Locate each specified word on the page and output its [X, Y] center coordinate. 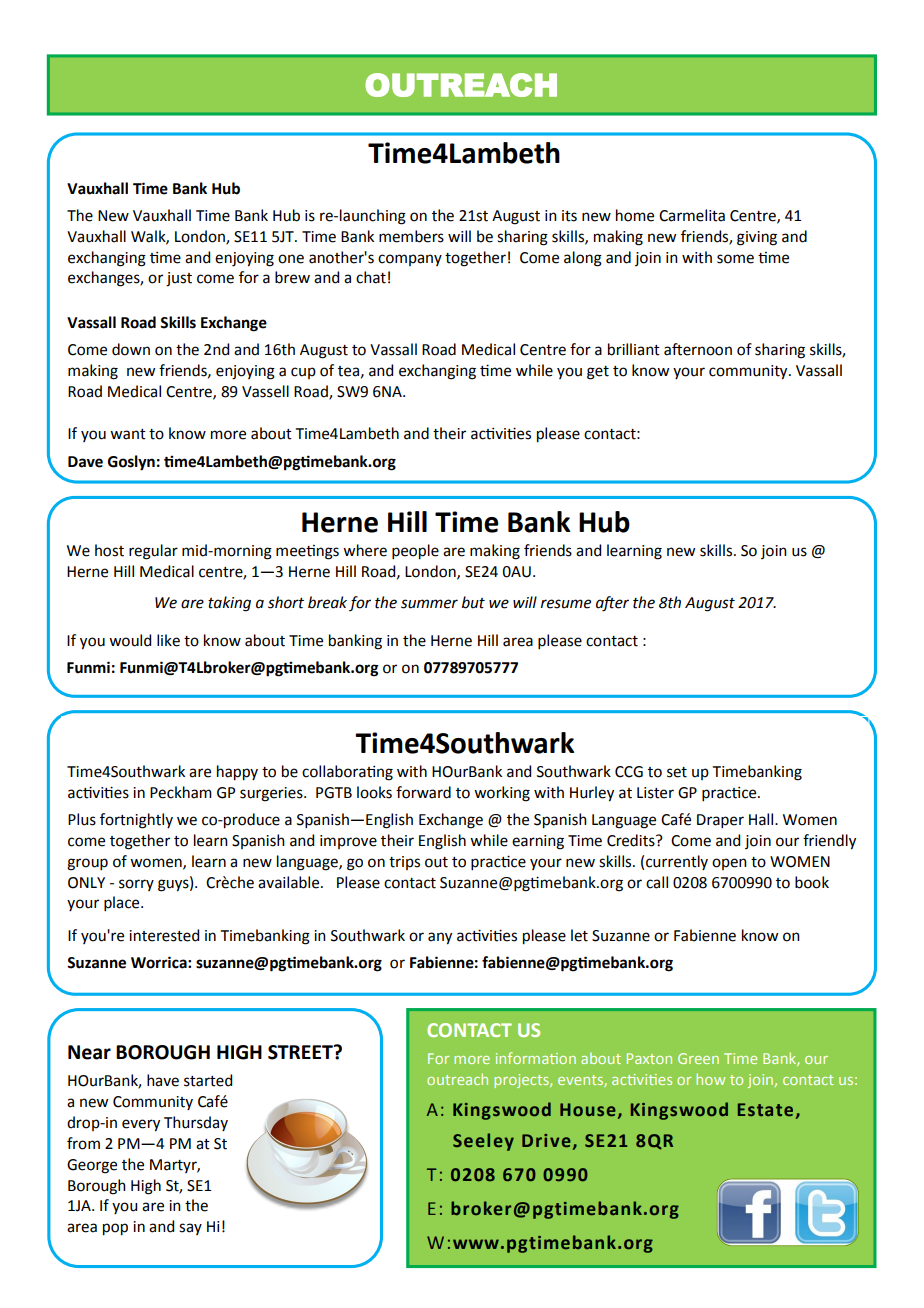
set [677, 772]
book [812, 882]
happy [237, 773]
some [735, 259]
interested [164, 935]
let [579, 935]
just [179, 279]
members [411, 236]
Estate [765, 1109]
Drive [546, 1140]
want [128, 434]
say [190, 1229]
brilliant [634, 349]
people [415, 552]
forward [423, 792]
